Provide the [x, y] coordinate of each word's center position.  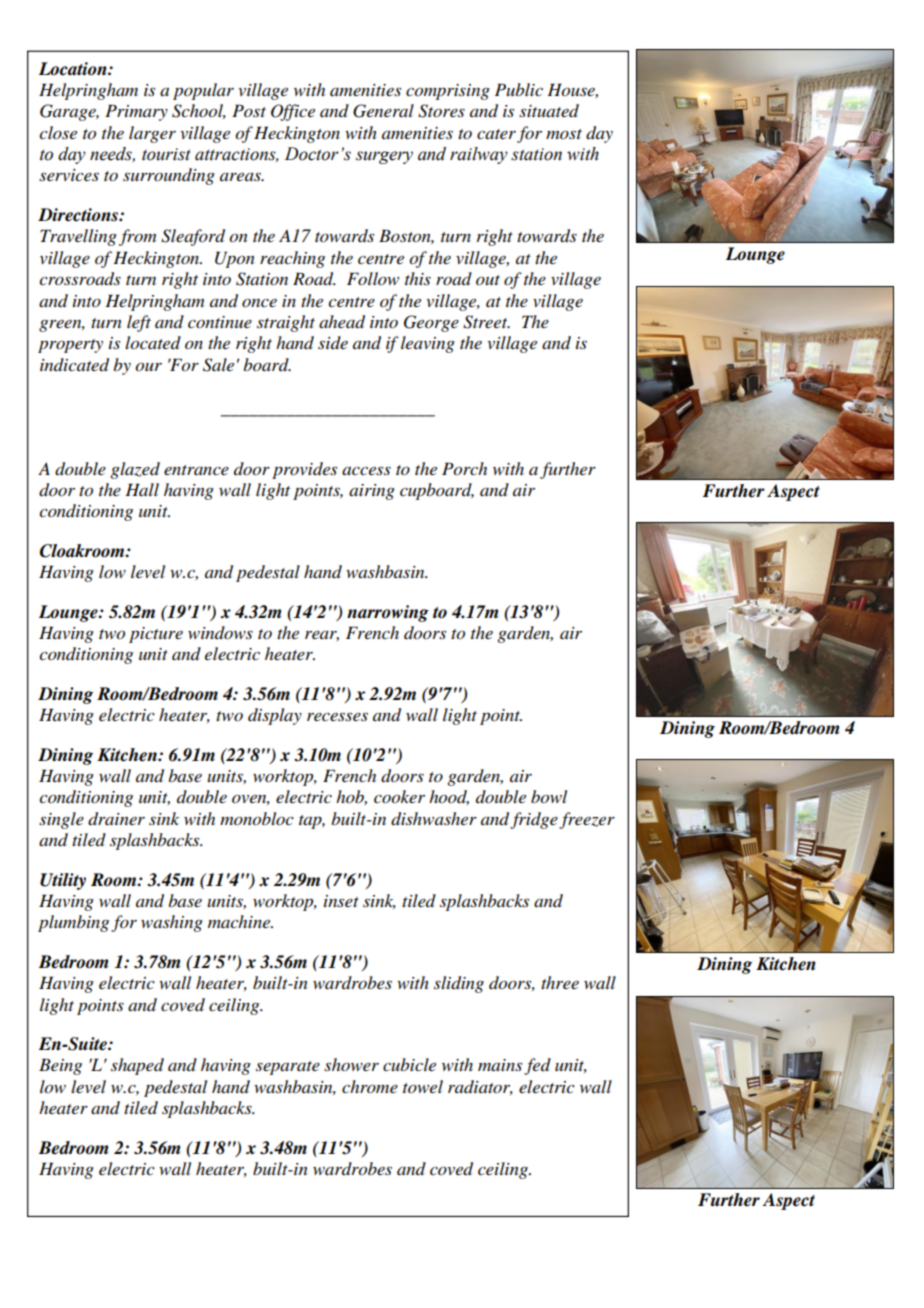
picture [156, 635]
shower [351, 1064]
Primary [136, 112]
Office [293, 112]
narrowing [388, 613]
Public [519, 89]
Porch [464, 469]
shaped [137, 1066]
